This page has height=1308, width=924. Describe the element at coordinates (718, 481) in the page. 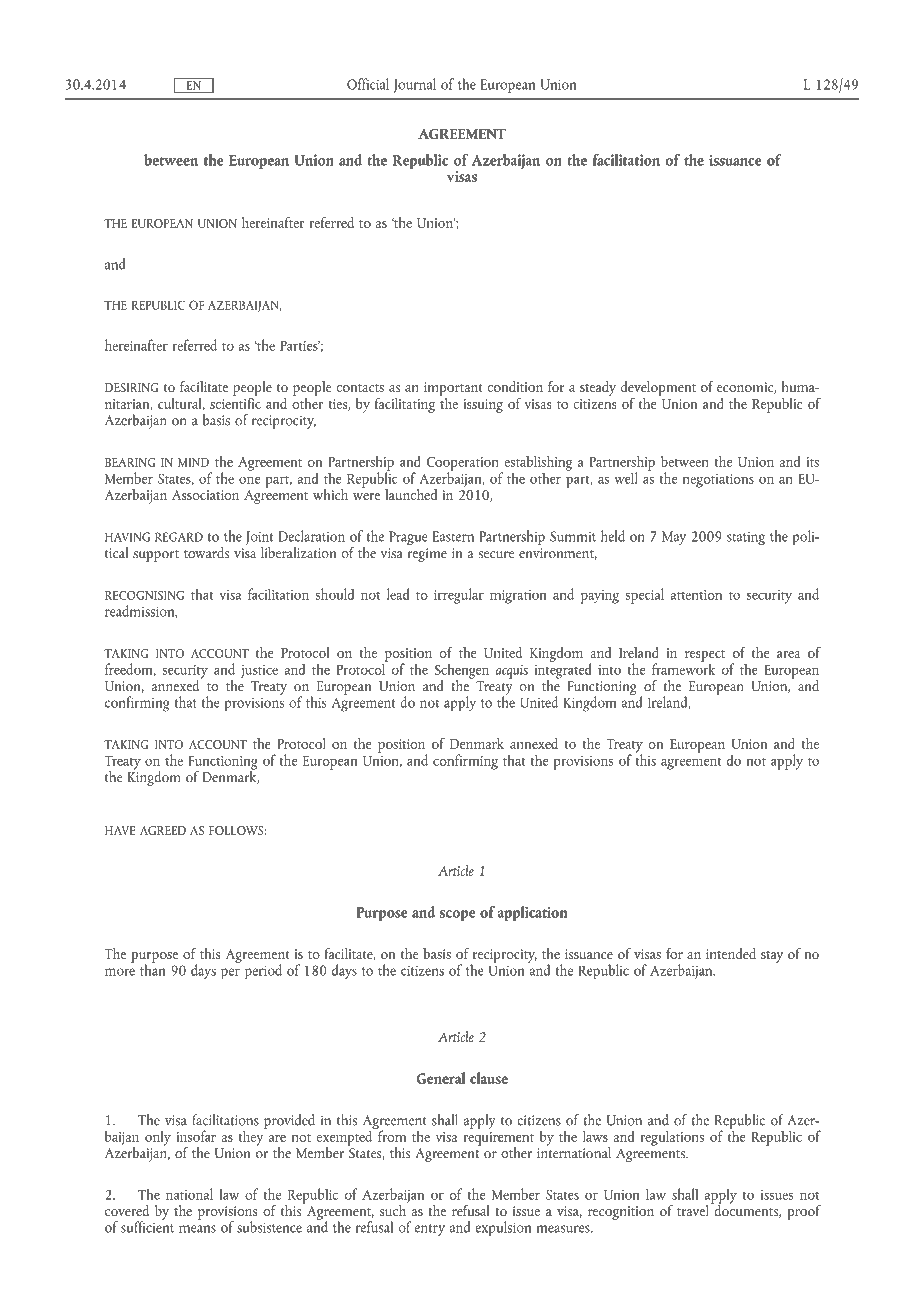

I see `negotiations` at that location.
